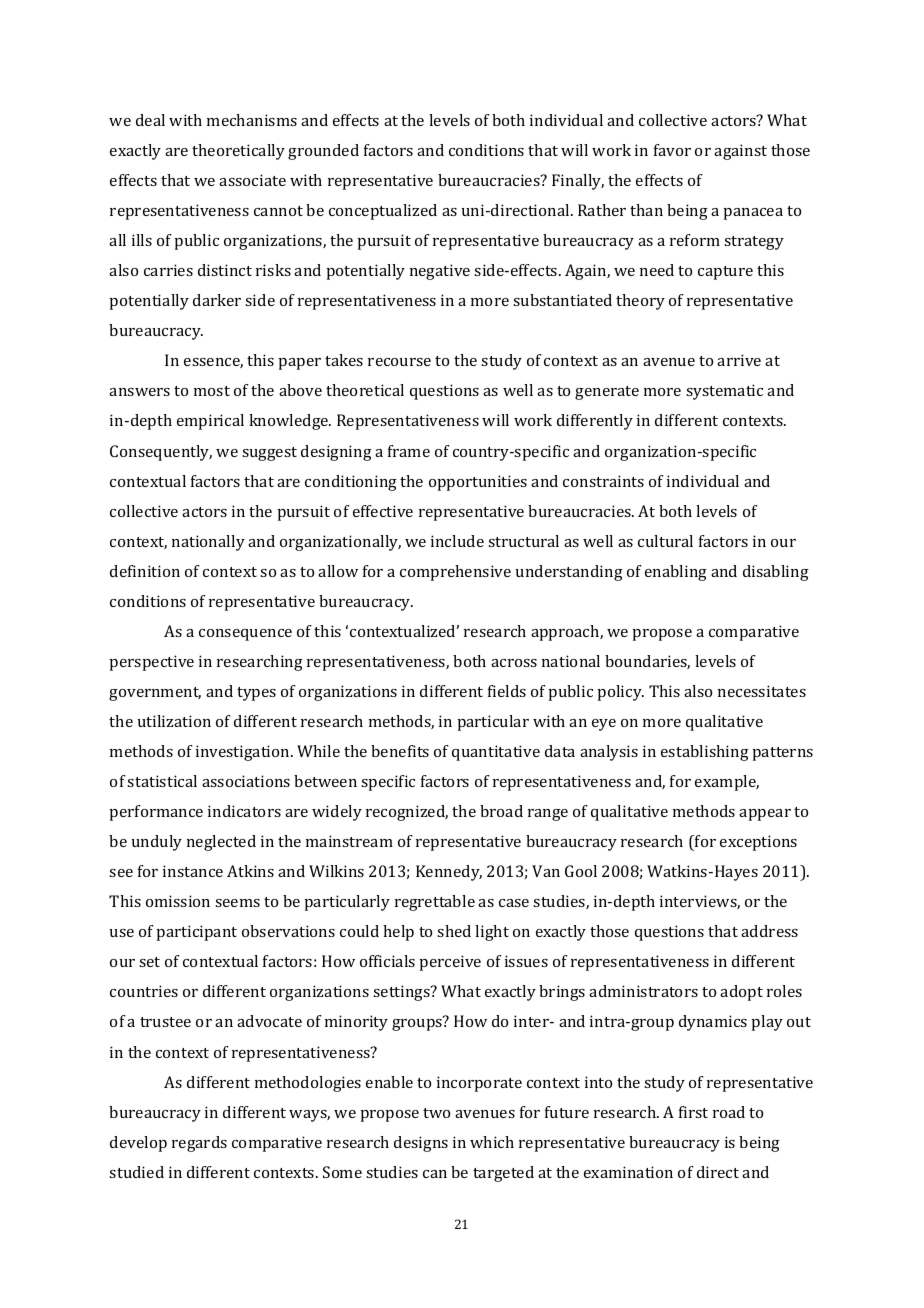 The width and height of the screenshot is (924, 1308). What do you see at coordinates (383, 212) in the screenshot?
I see `conceptualized` at bounding box center [383, 212].
